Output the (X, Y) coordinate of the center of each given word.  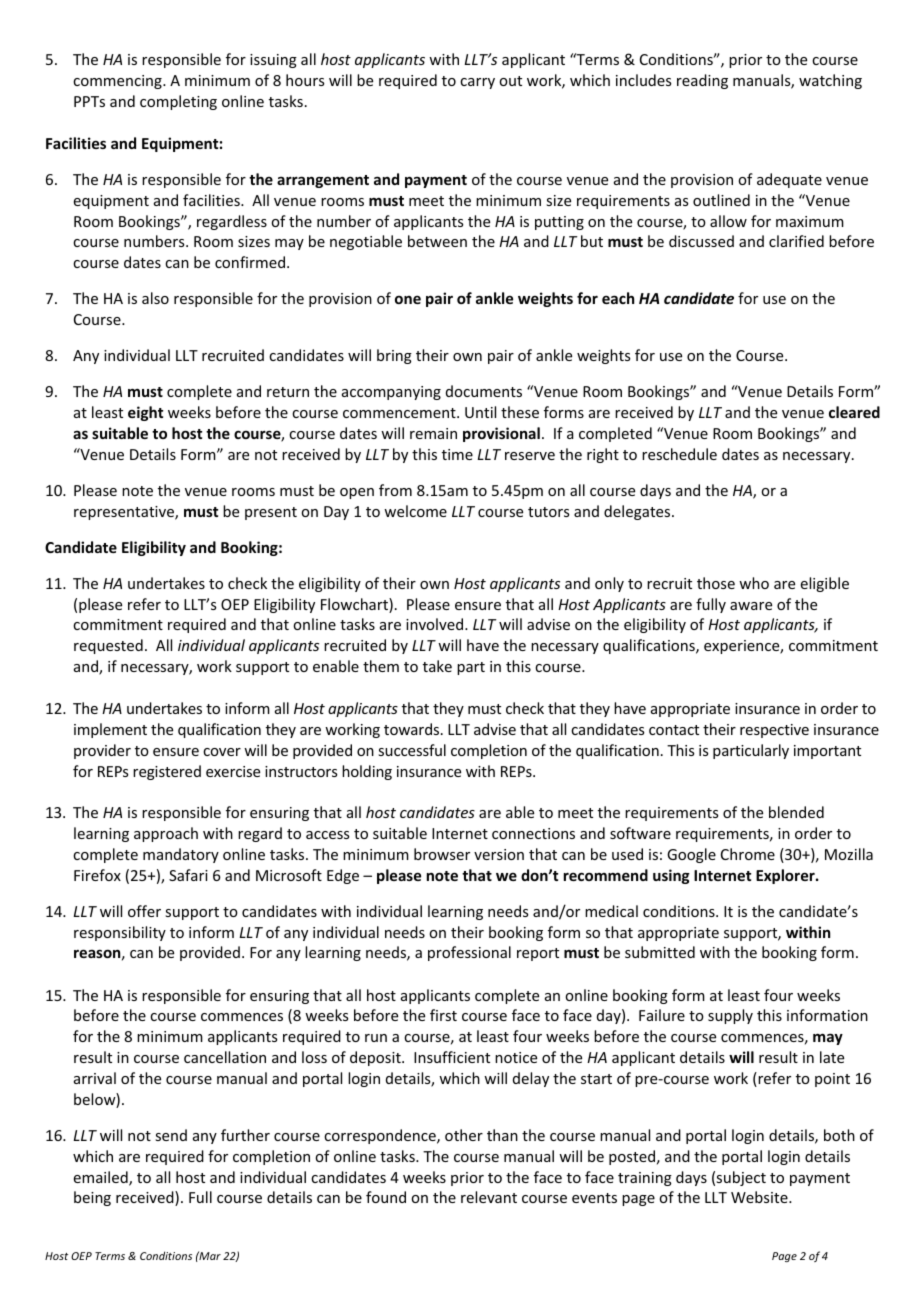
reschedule (679, 454)
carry (477, 83)
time (457, 454)
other (464, 1135)
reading (702, 81)
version (499, 854)
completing (178, 102)
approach (166, 834)
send (171, 1135)
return (288, 392)
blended (796, 812)
